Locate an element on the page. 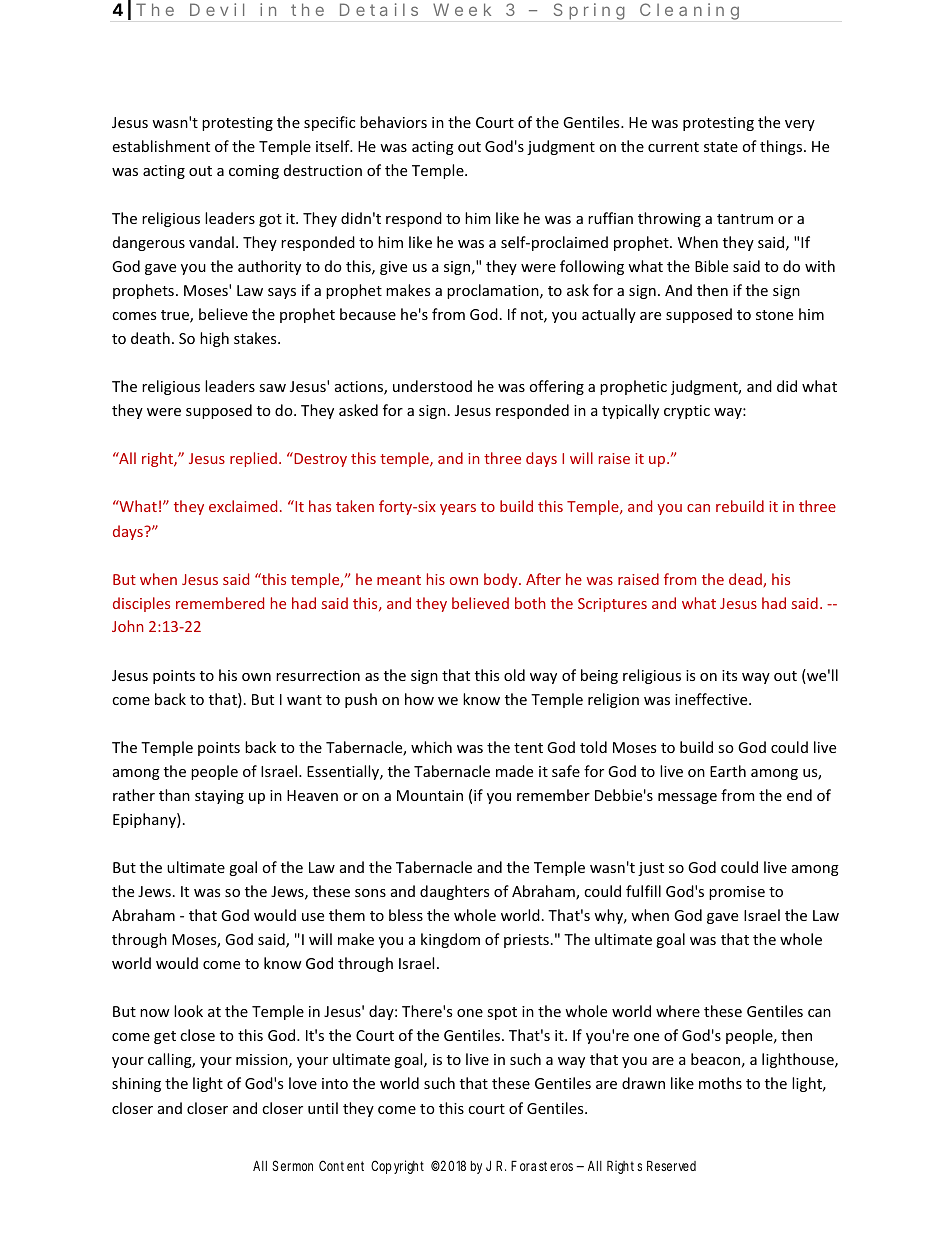 The height and width of the document is (1233, 952). understood is located at coordinates (432, 386).
